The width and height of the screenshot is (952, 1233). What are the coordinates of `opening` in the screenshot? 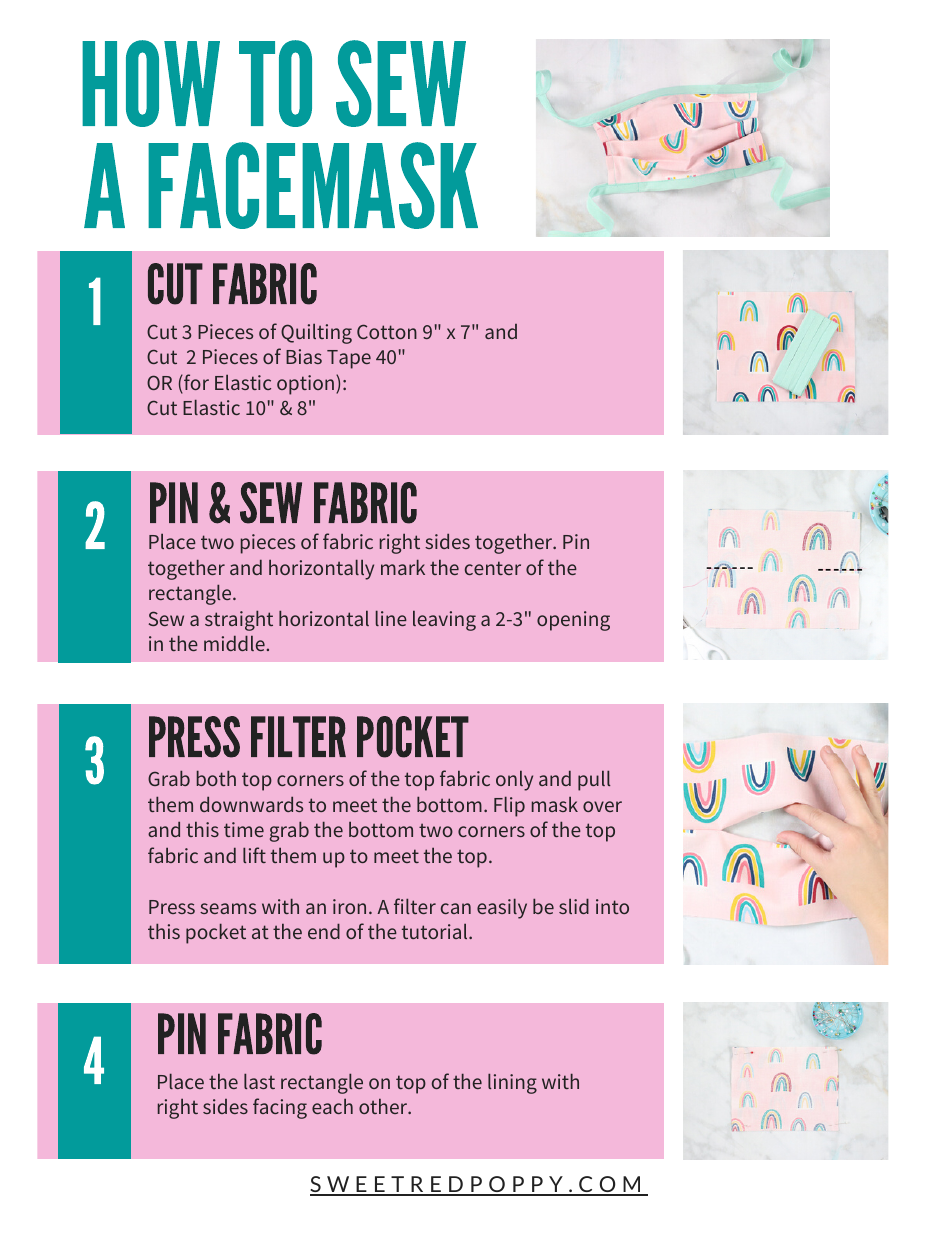 It's located at (573, 621).
